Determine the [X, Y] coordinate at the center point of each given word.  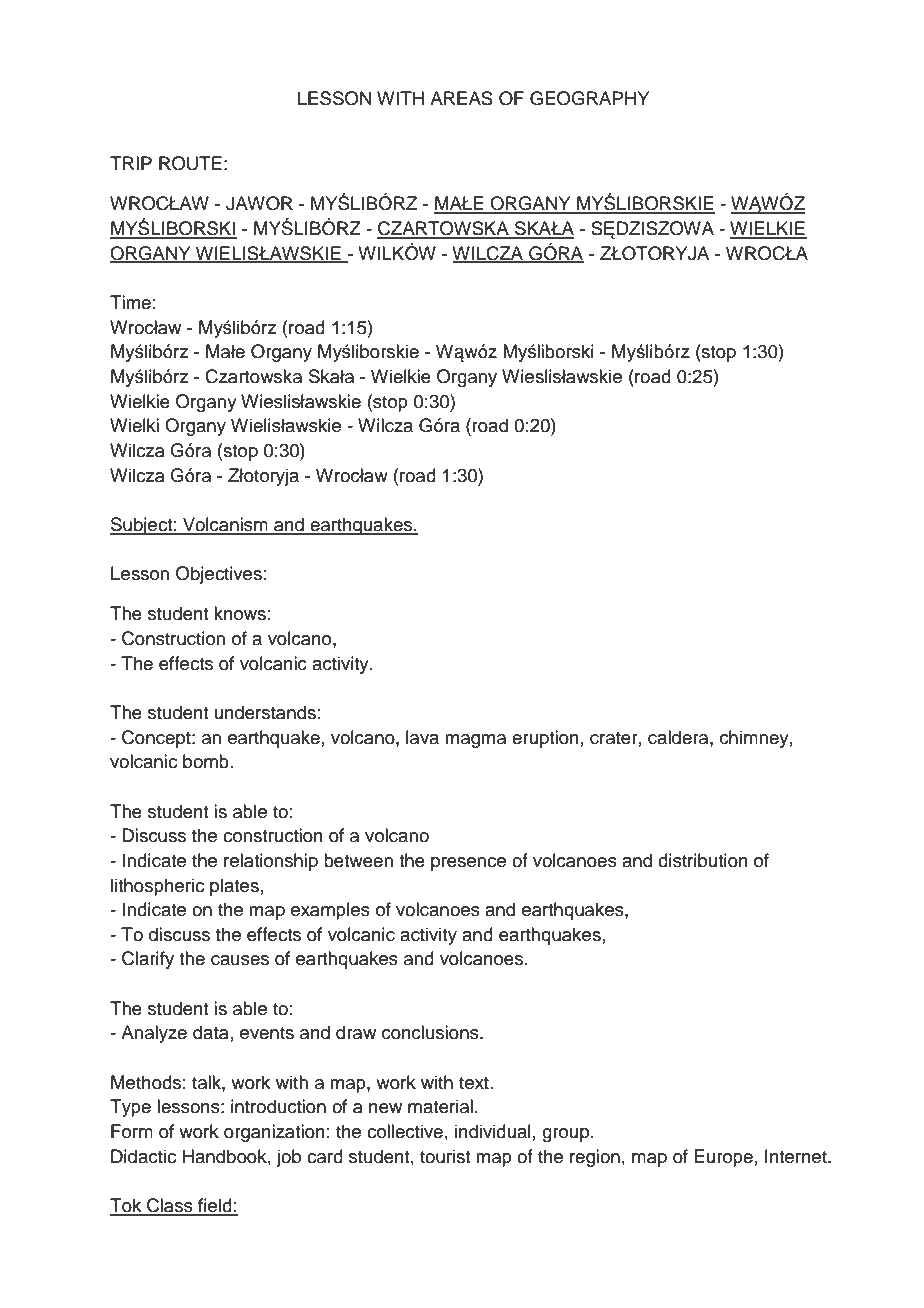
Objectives [219, 575]
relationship [271, 862]
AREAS [461, 98]
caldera [679, 737]
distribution [703, 860]
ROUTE [190, 163]
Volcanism [225, 525]
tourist [445, 1156]
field [215, 1206]
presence [468, 864]
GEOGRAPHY [589, 98]
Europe [723, 1158]
